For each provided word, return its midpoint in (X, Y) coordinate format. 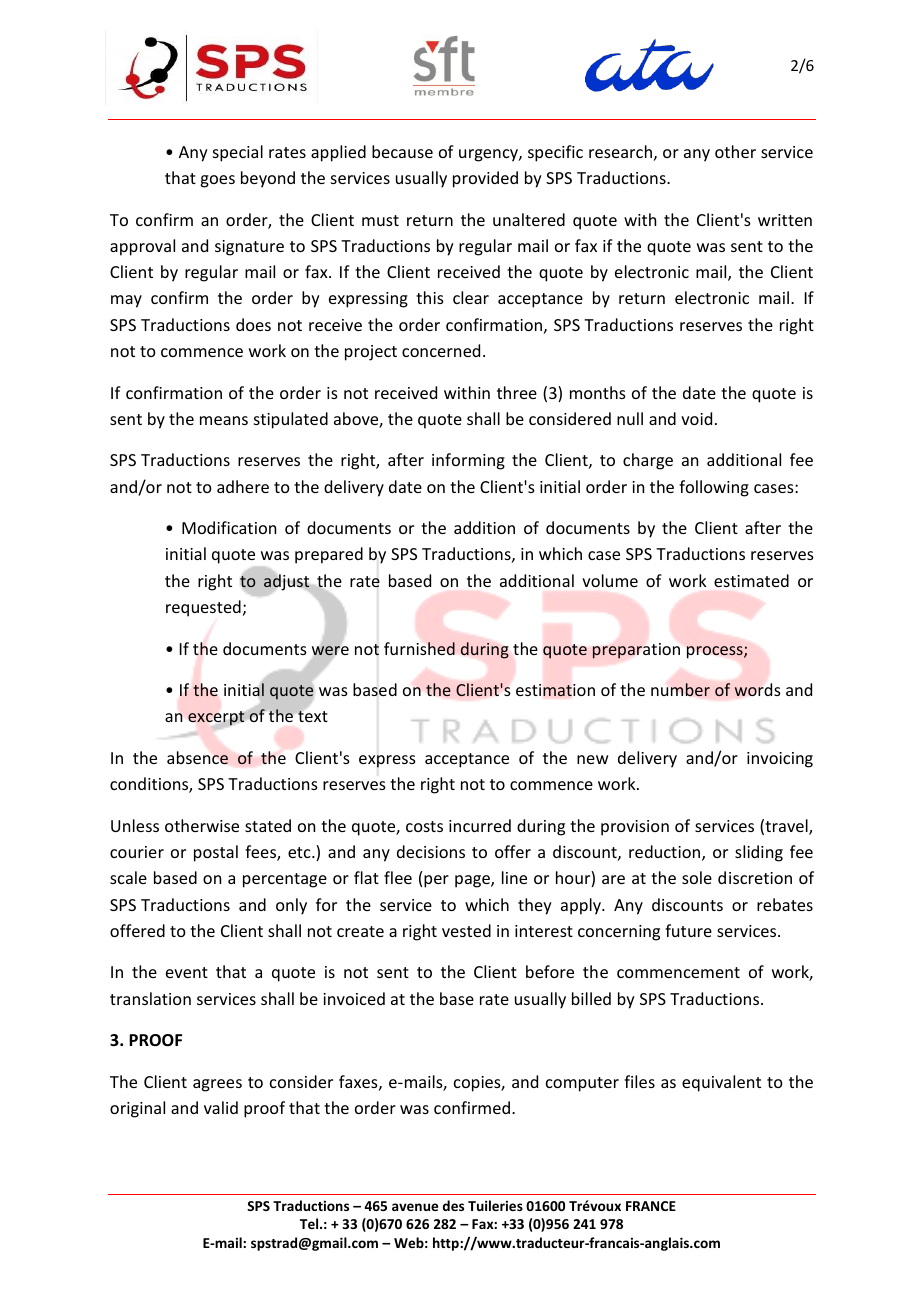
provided (485, 179)
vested (466, 930)
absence (197, 757)
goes (217, 181)
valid (221, 1107)
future (688, 930)
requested (203, 608)
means (224, 420)
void (696, 418)
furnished (419, 648)
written (785, 220)
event (187, 972)
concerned (441, 350)
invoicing (780, 760)
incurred (480, 825)
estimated (751, 580)
